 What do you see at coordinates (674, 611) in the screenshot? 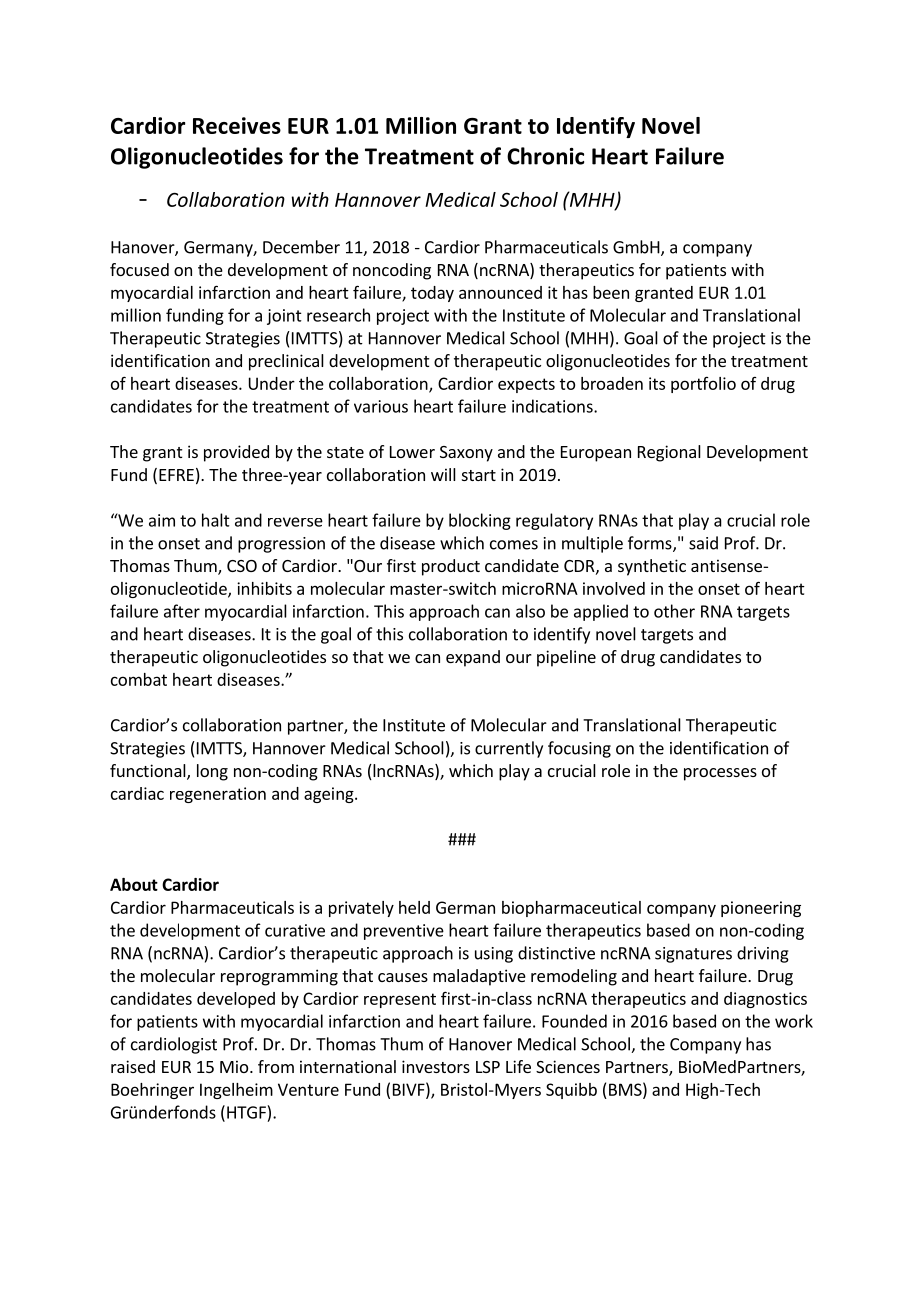
I see `other` at bounding box center [674, 611].
